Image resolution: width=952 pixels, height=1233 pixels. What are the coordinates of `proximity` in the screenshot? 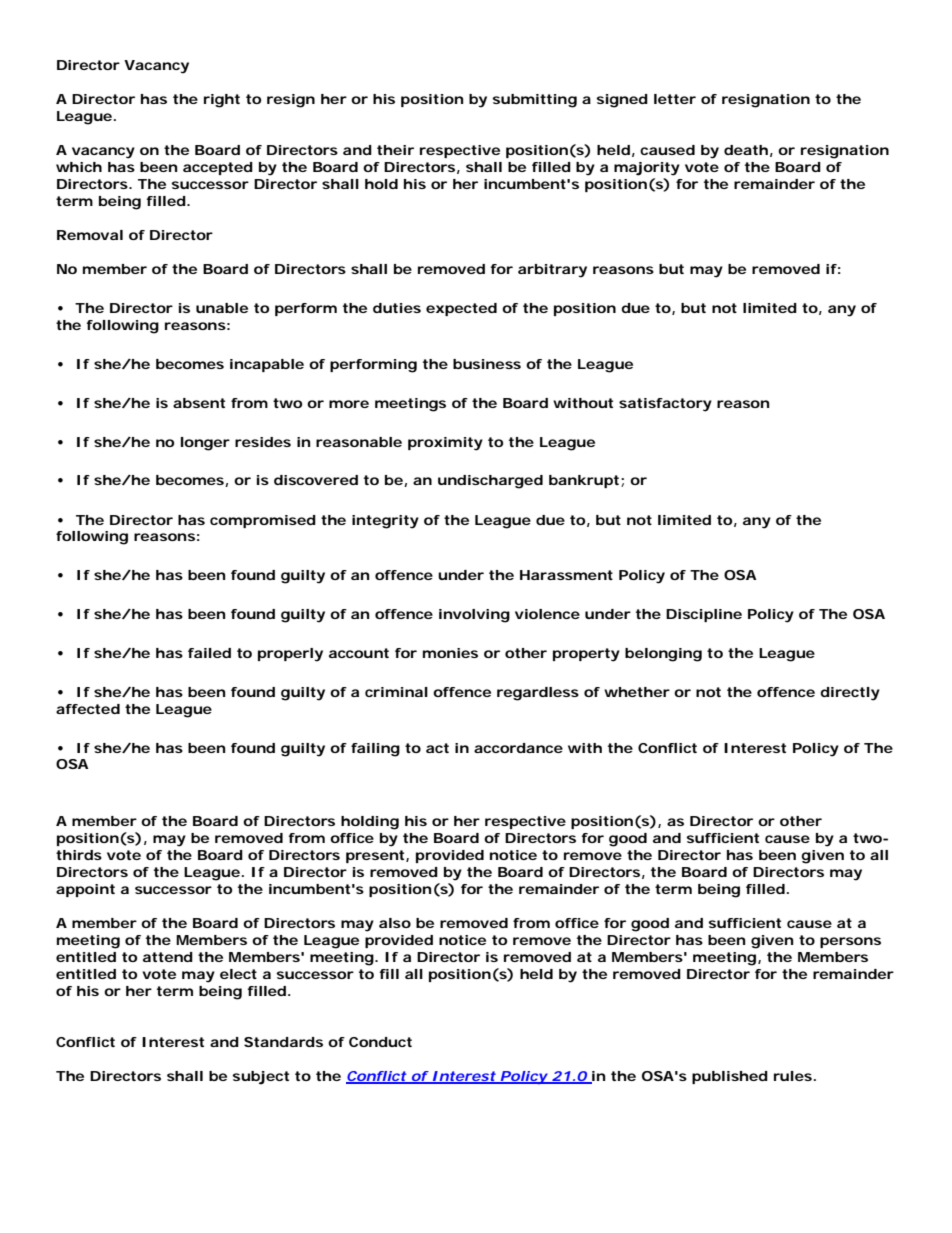 It's located at (445, 444).
